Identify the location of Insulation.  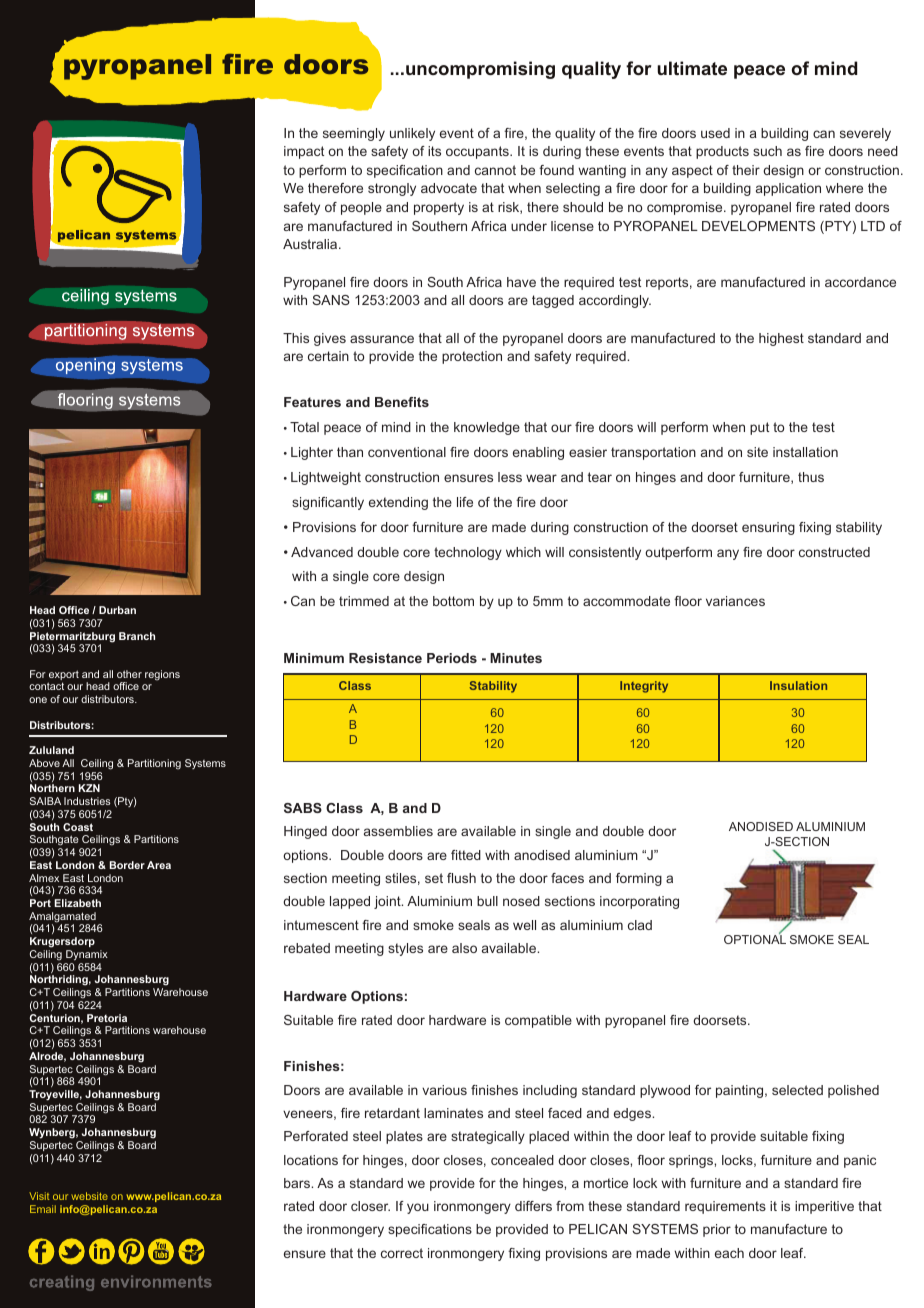
(798, 685).
